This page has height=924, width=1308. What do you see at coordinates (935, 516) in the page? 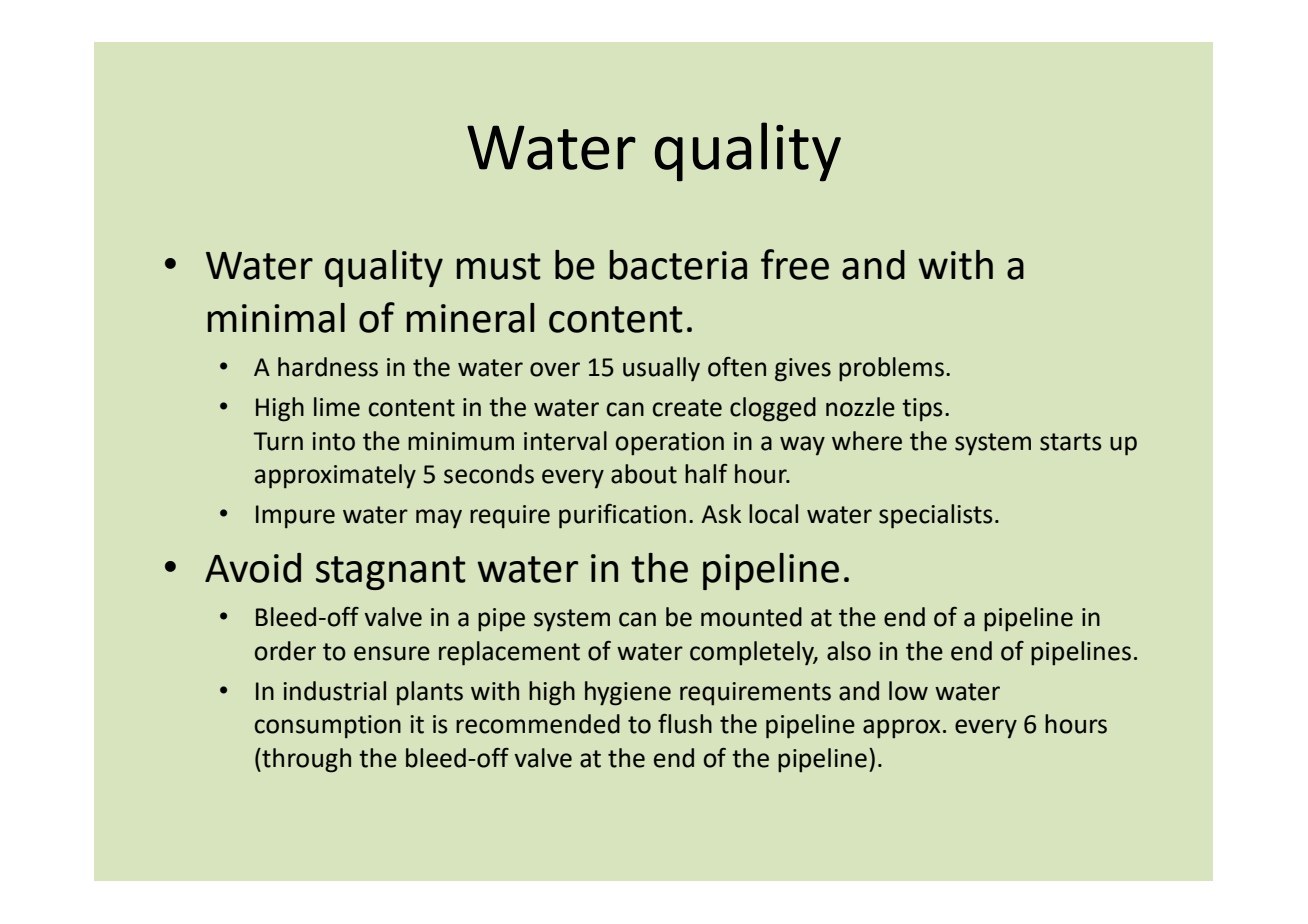
I see `specialists` at bounding box center [935, 516].
